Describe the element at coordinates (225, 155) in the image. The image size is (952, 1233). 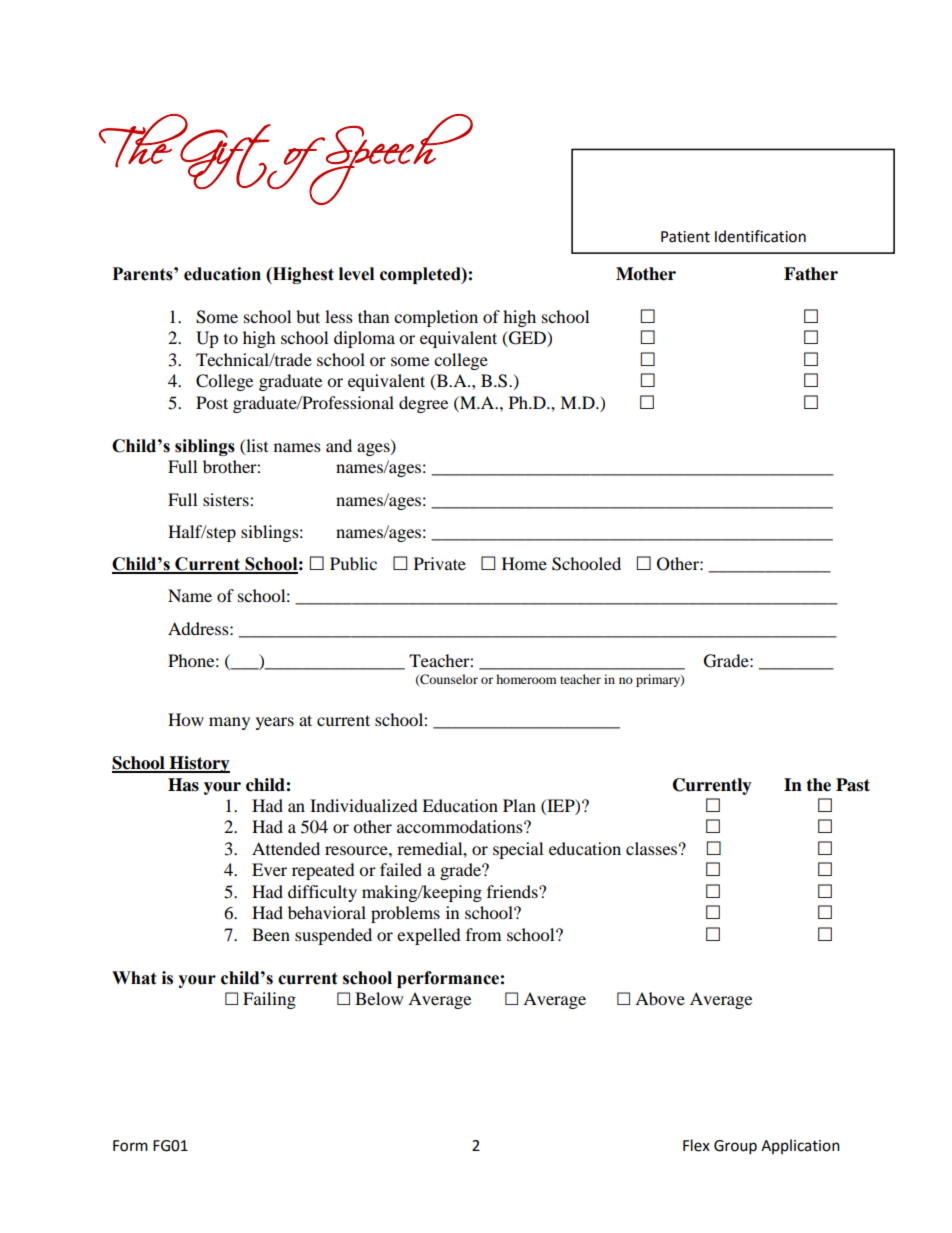
I see `Gift` at that location.
